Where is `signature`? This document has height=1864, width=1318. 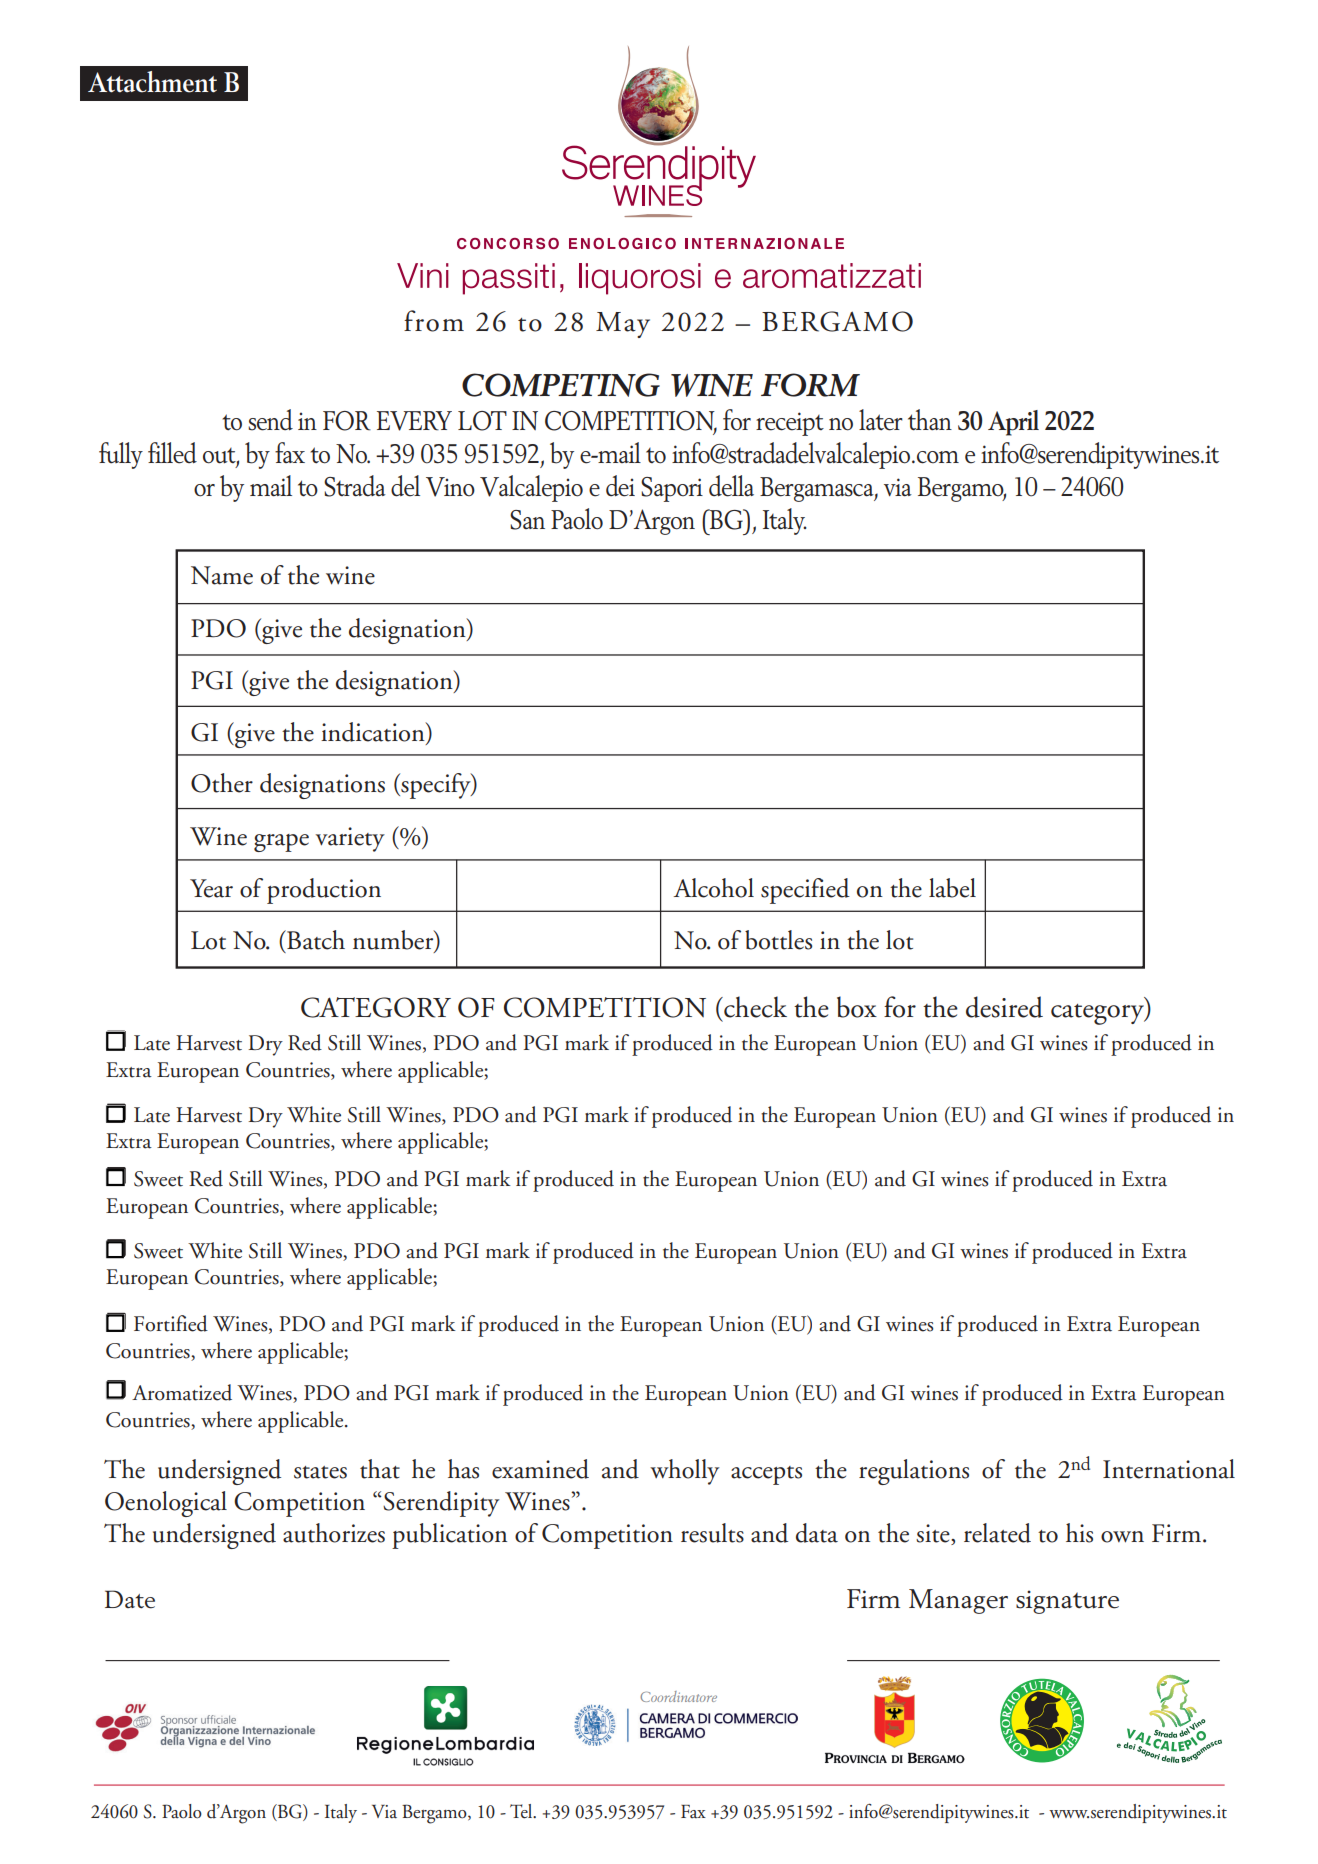 signature is located at coordinates (1067, 1602).
